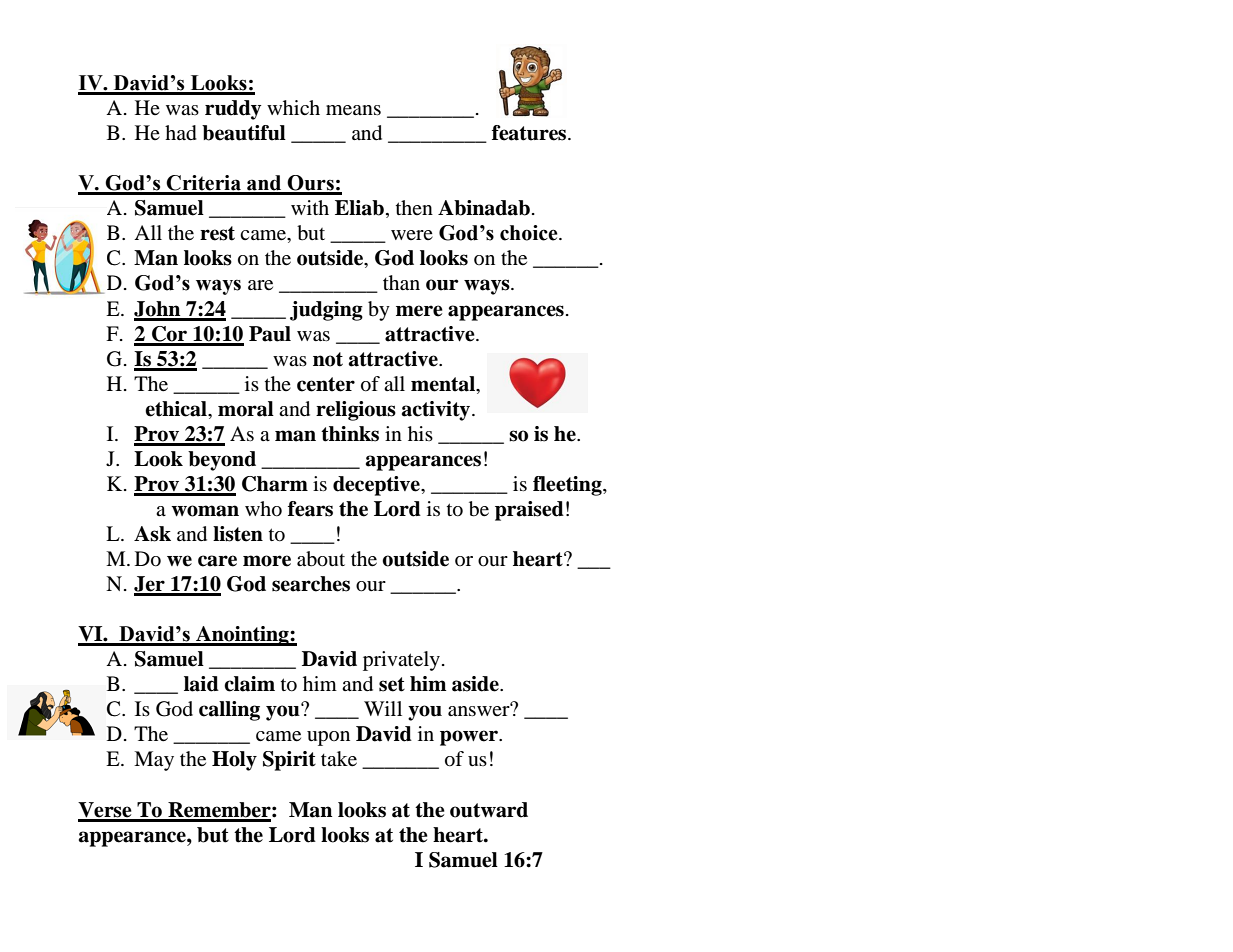  Describe the element at coordinates (234, 761) in the page. I see `Holy` at that location.
